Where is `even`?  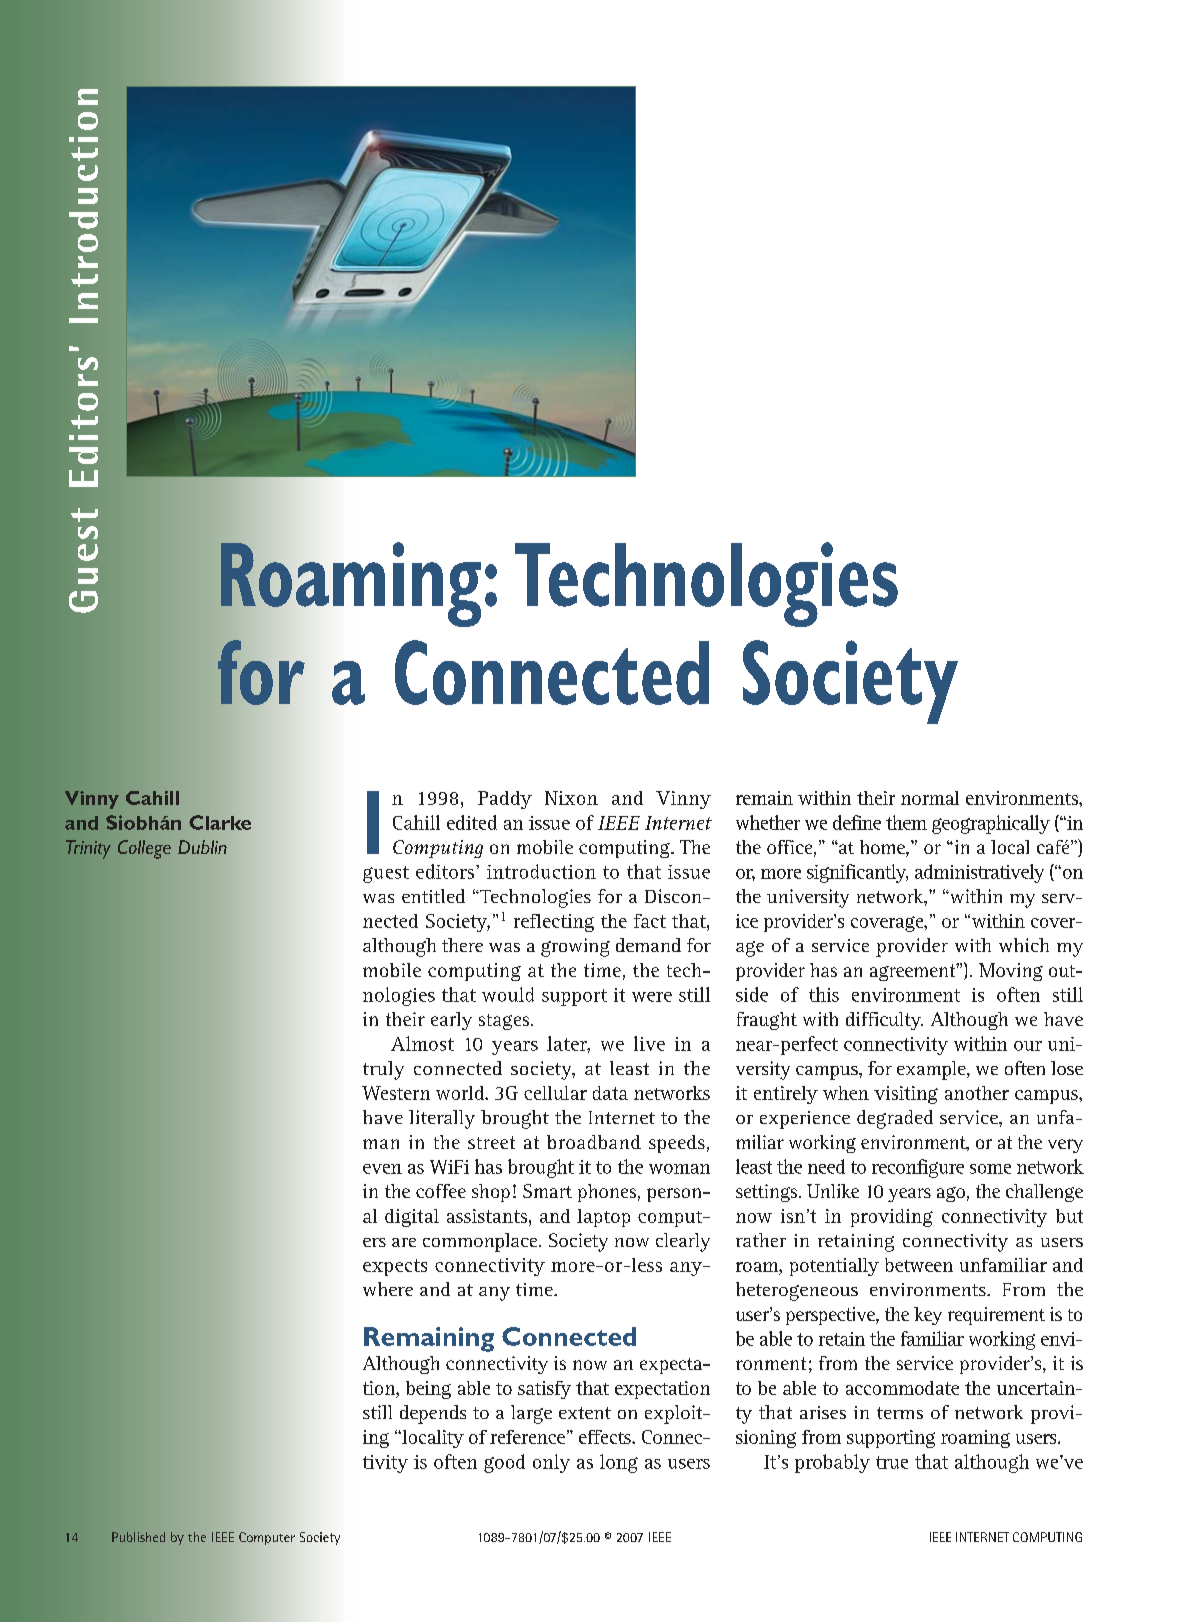 even is located at coordinates (382, 1169).
